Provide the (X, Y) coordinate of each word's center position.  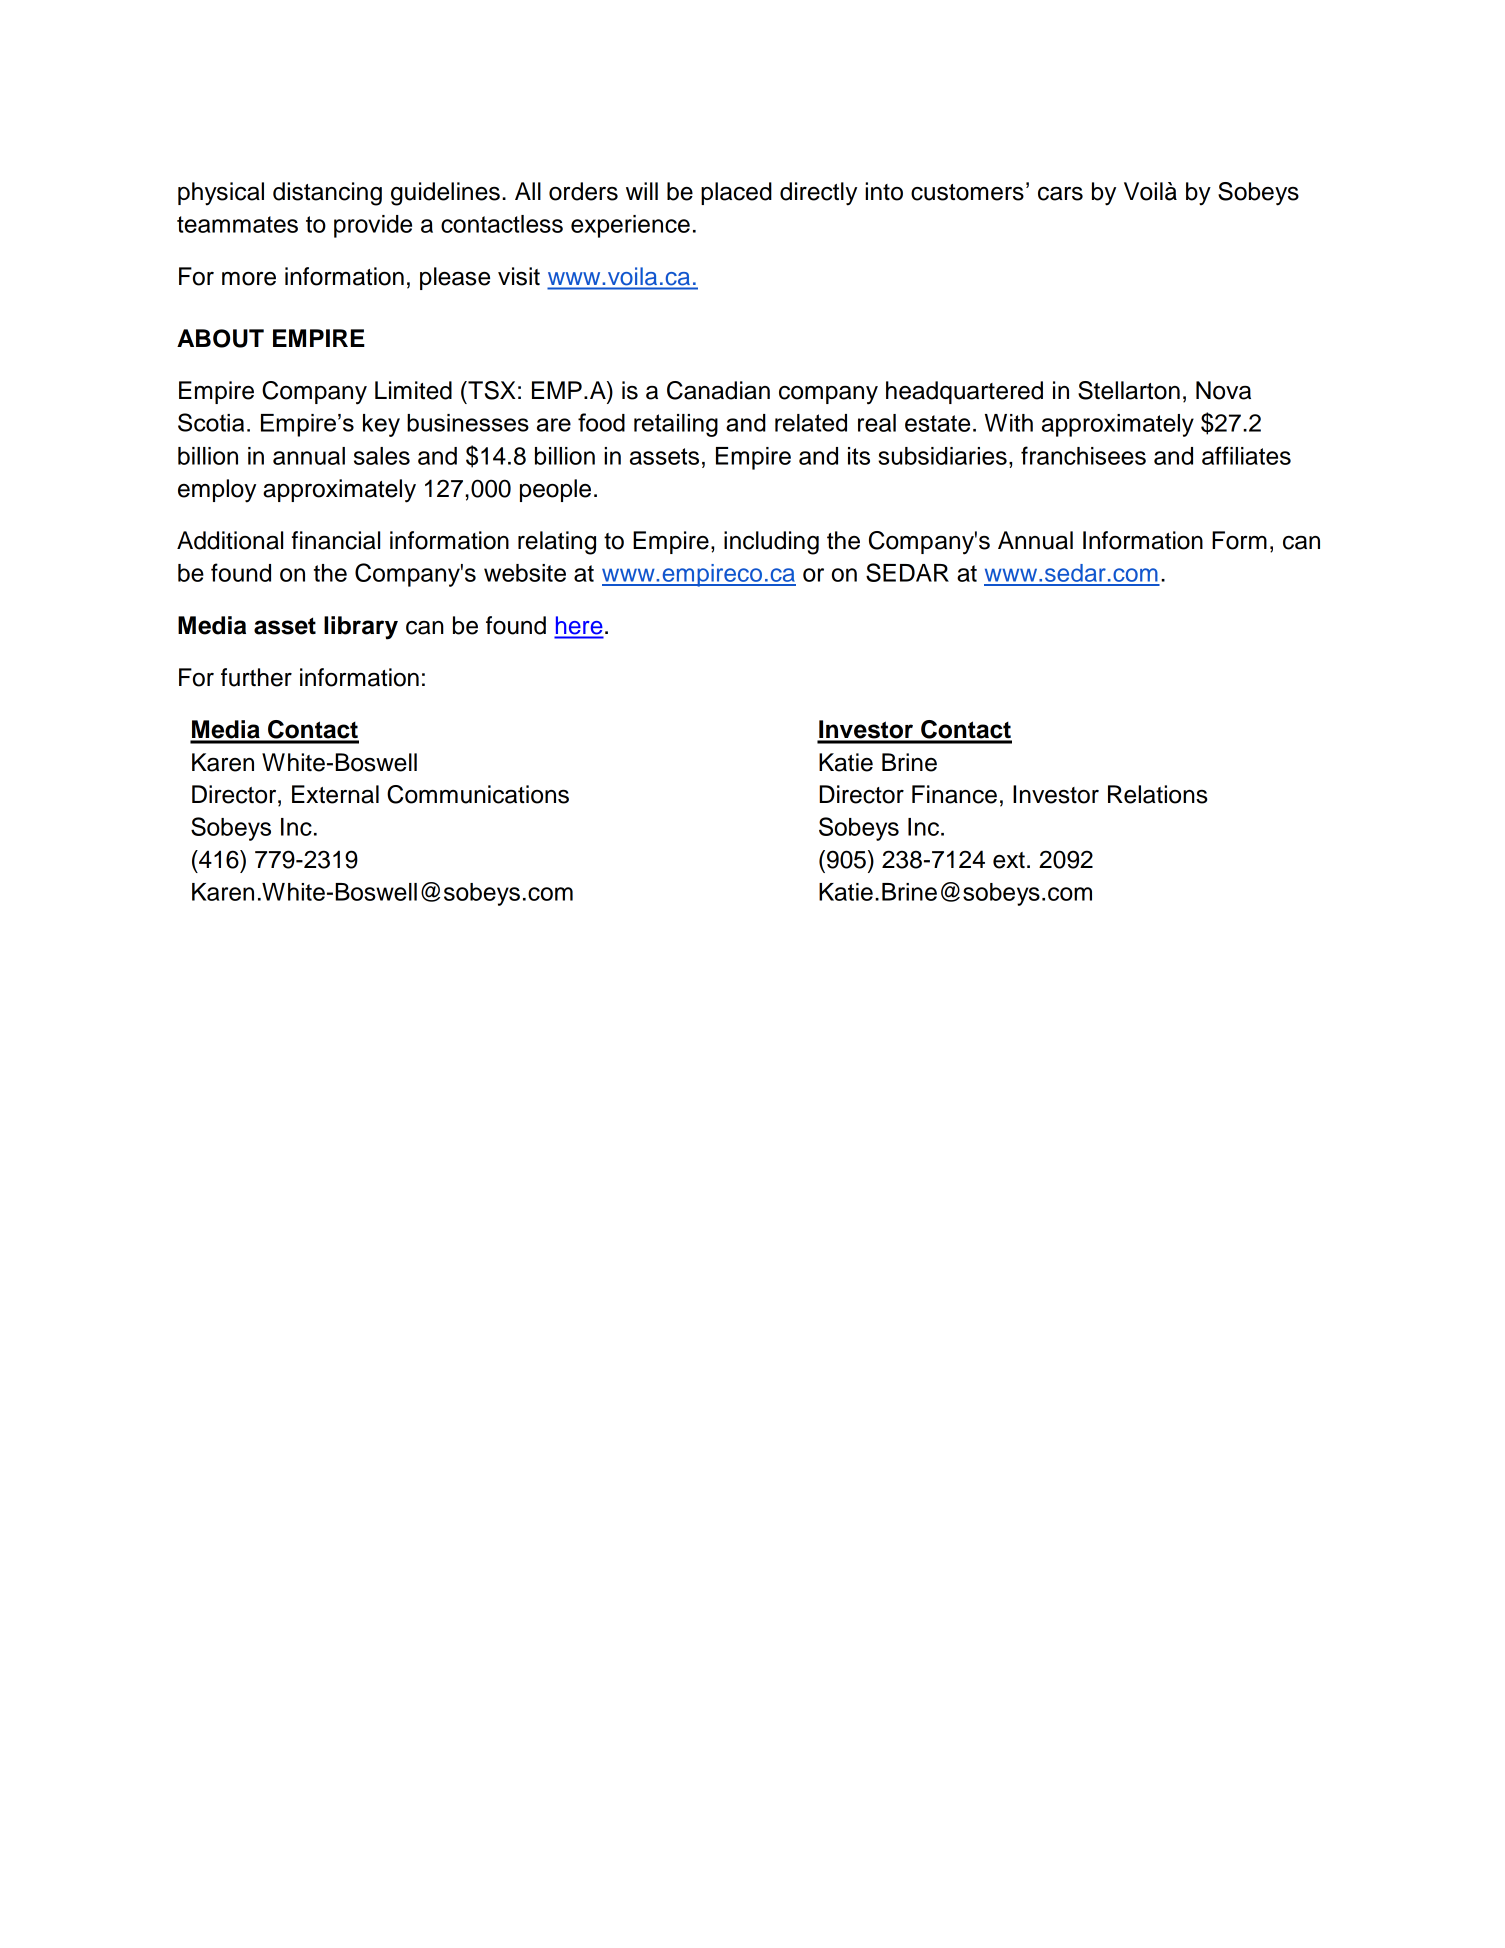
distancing (327, 194)
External (335, 794)
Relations (1158, 794)
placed (736, 193)
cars (1060, 194)
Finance (954, 794)
